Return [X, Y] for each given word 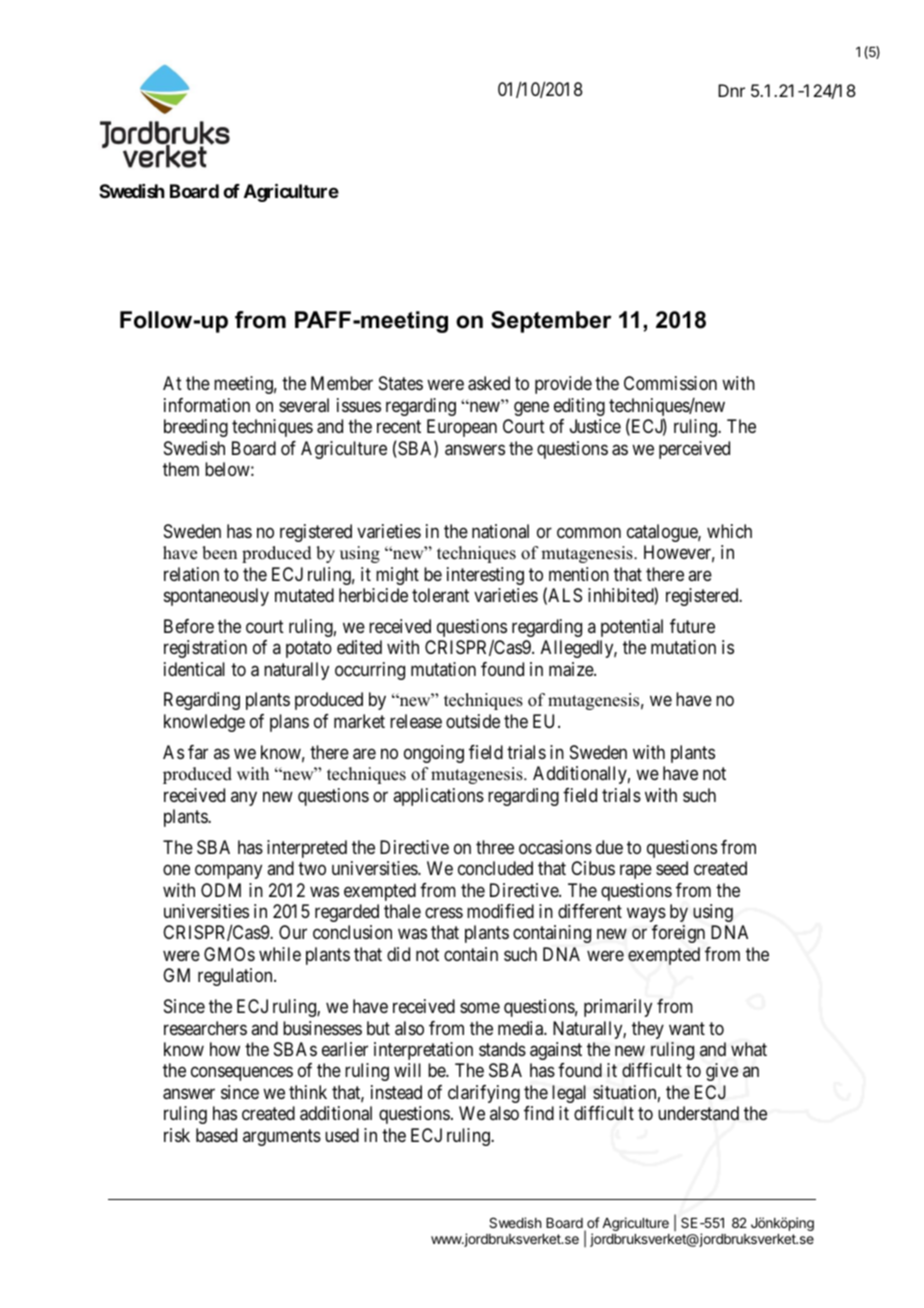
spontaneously [216, 597]
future [692, 626]
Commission [670, 383]
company [228, 872]
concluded [495, 868]
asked [489, 383]
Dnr [731, 90]
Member [342, 383]
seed [672, 868]
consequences [242, 1074]
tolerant [440, 595]
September [551, 322]
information [207, 405]
